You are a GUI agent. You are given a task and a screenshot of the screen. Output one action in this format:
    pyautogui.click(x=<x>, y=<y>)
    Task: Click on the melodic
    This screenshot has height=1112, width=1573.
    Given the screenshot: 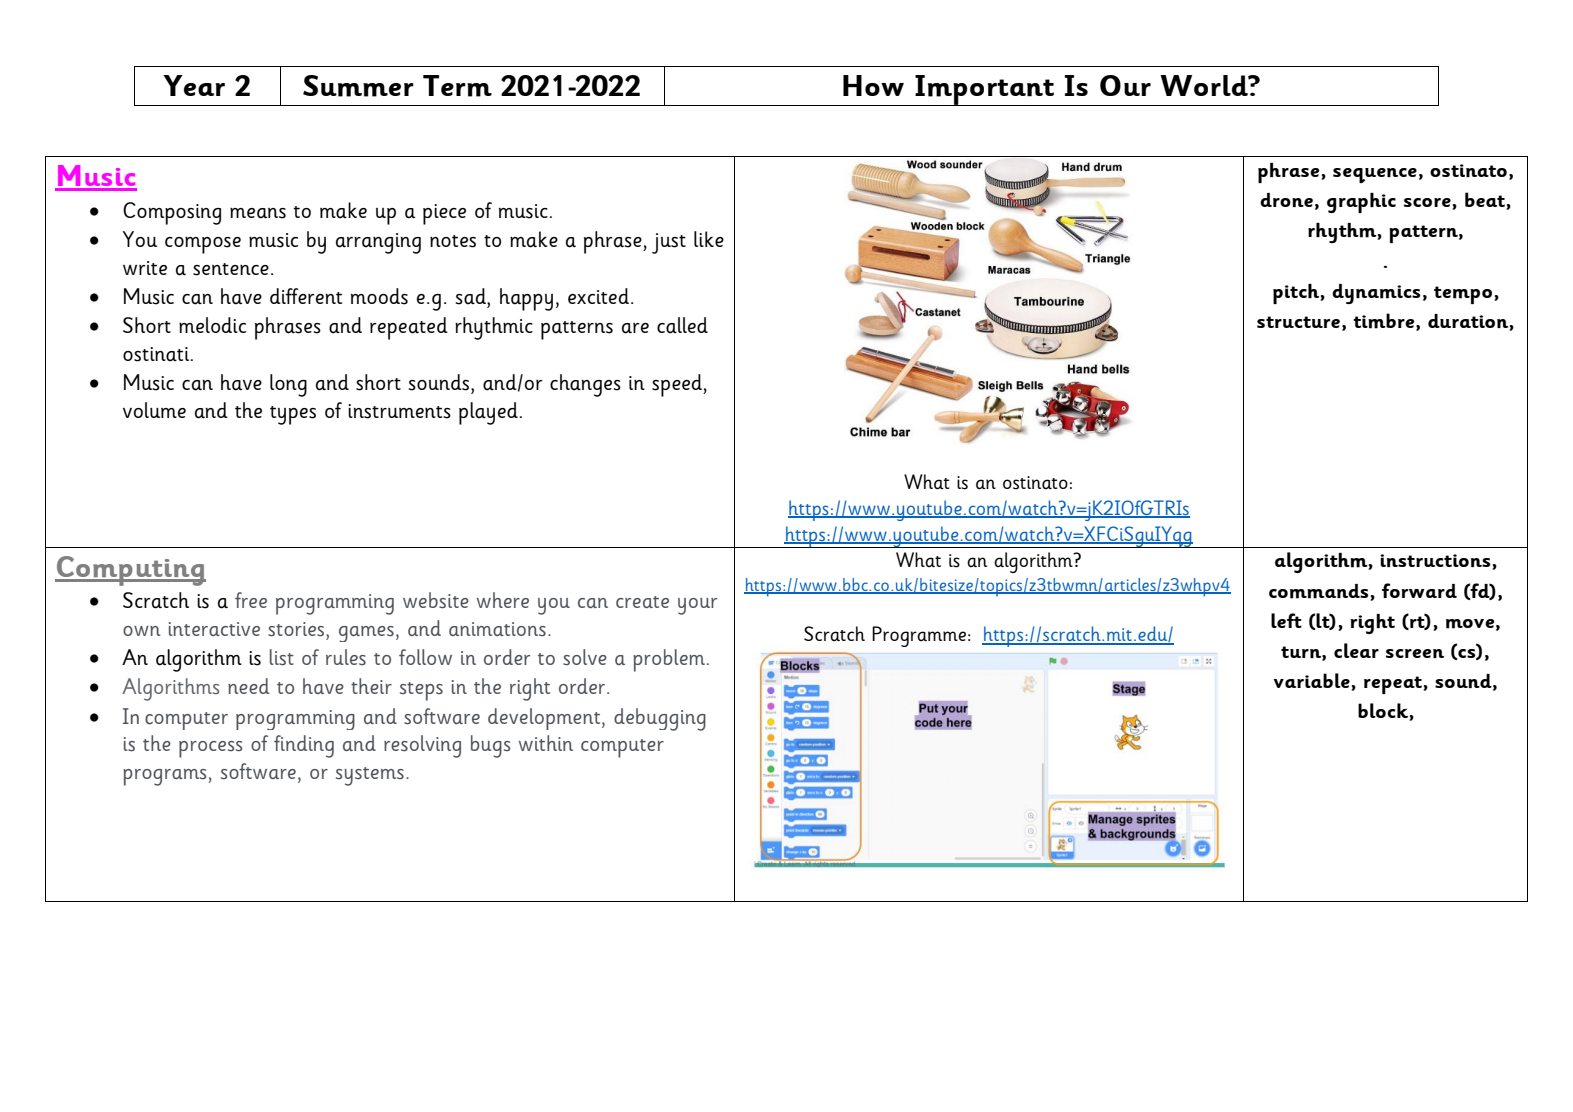 What is the action you would take?
    pyautogui.click(x=212, y=325)
